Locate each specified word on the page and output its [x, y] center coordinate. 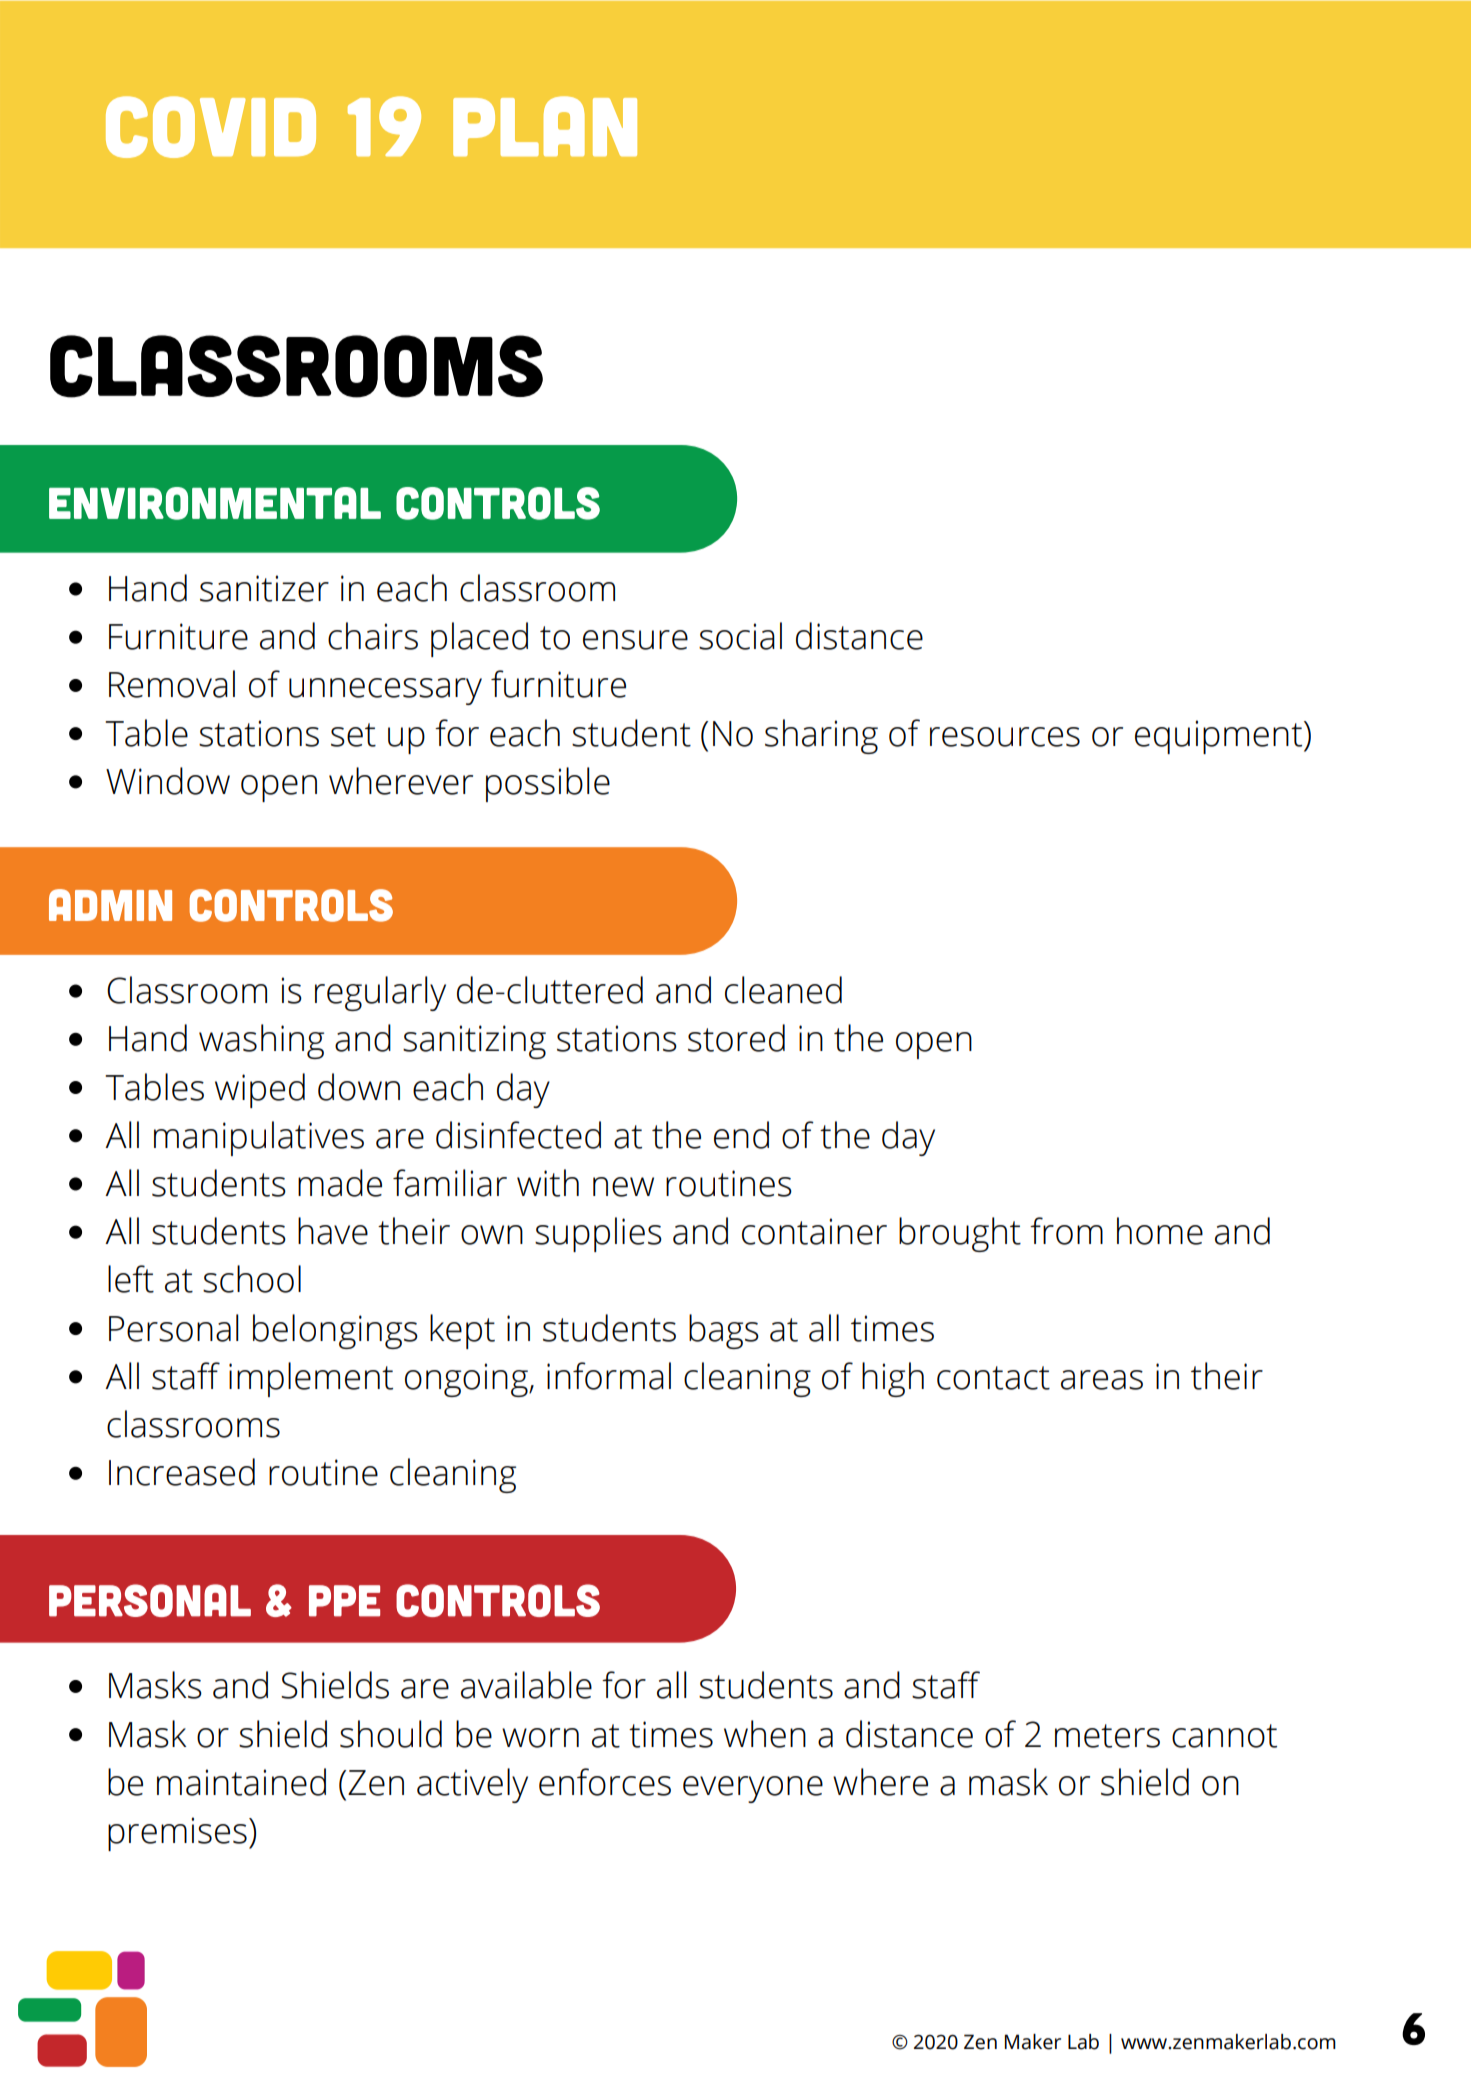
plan [545, 126]
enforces [605, 1782]
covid [211, 127]
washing [261, 1041]
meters [1107, 1736]
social [740, 636]
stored [736, 1038]
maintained [241, 1782]
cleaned [783, 990]
